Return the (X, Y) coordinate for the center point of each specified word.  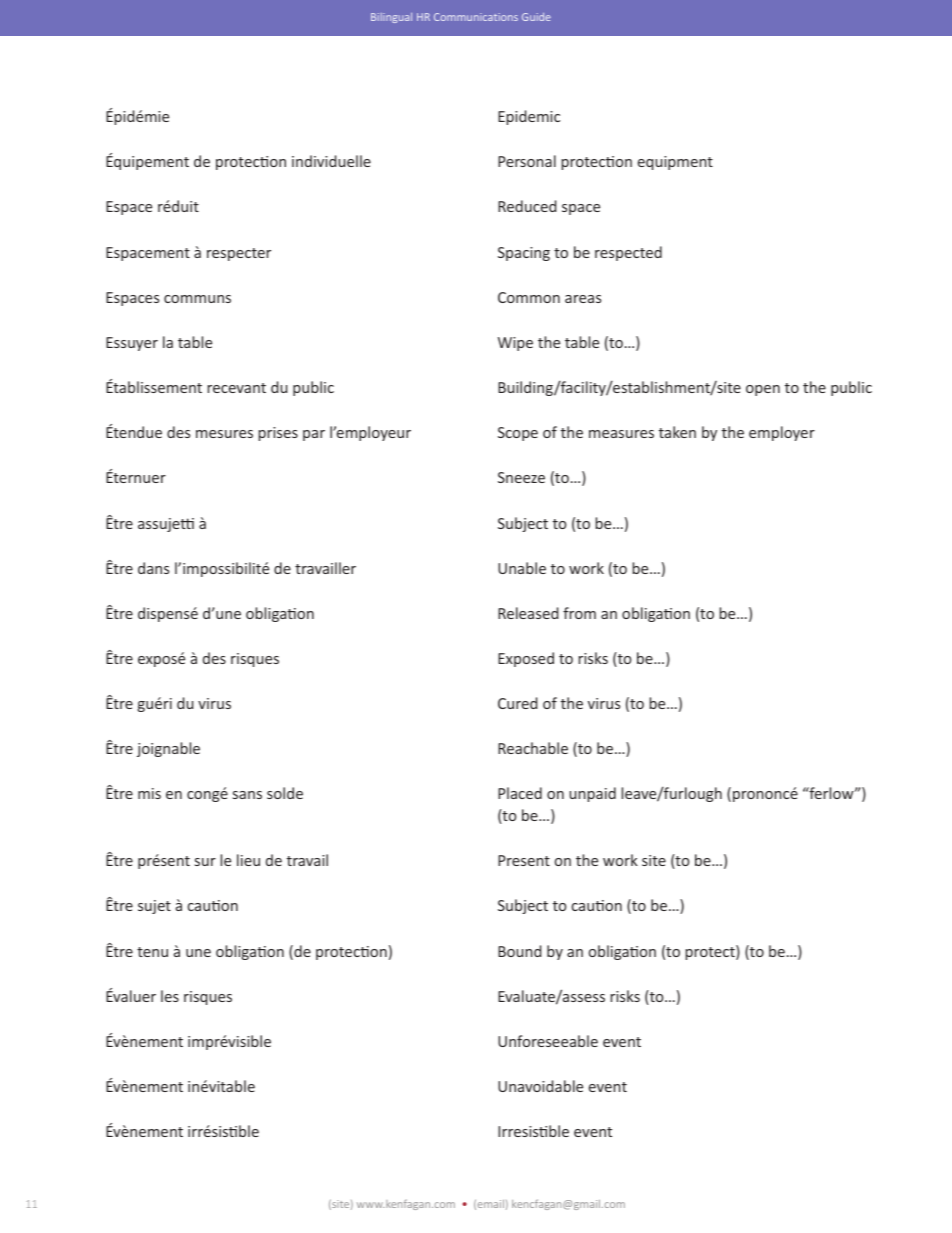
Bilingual (391, 18)
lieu (248, 860)
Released (528, 613)
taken (677, 432)
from (579, 613)
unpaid (592, 794)
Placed (520, 793)
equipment (675, 163)
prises (278, 434)
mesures (224, 434)
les (170, 996)
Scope (518, 434)
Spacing (524, 254)
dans (153, 568)
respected (628, 253)
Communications (476, 17)
